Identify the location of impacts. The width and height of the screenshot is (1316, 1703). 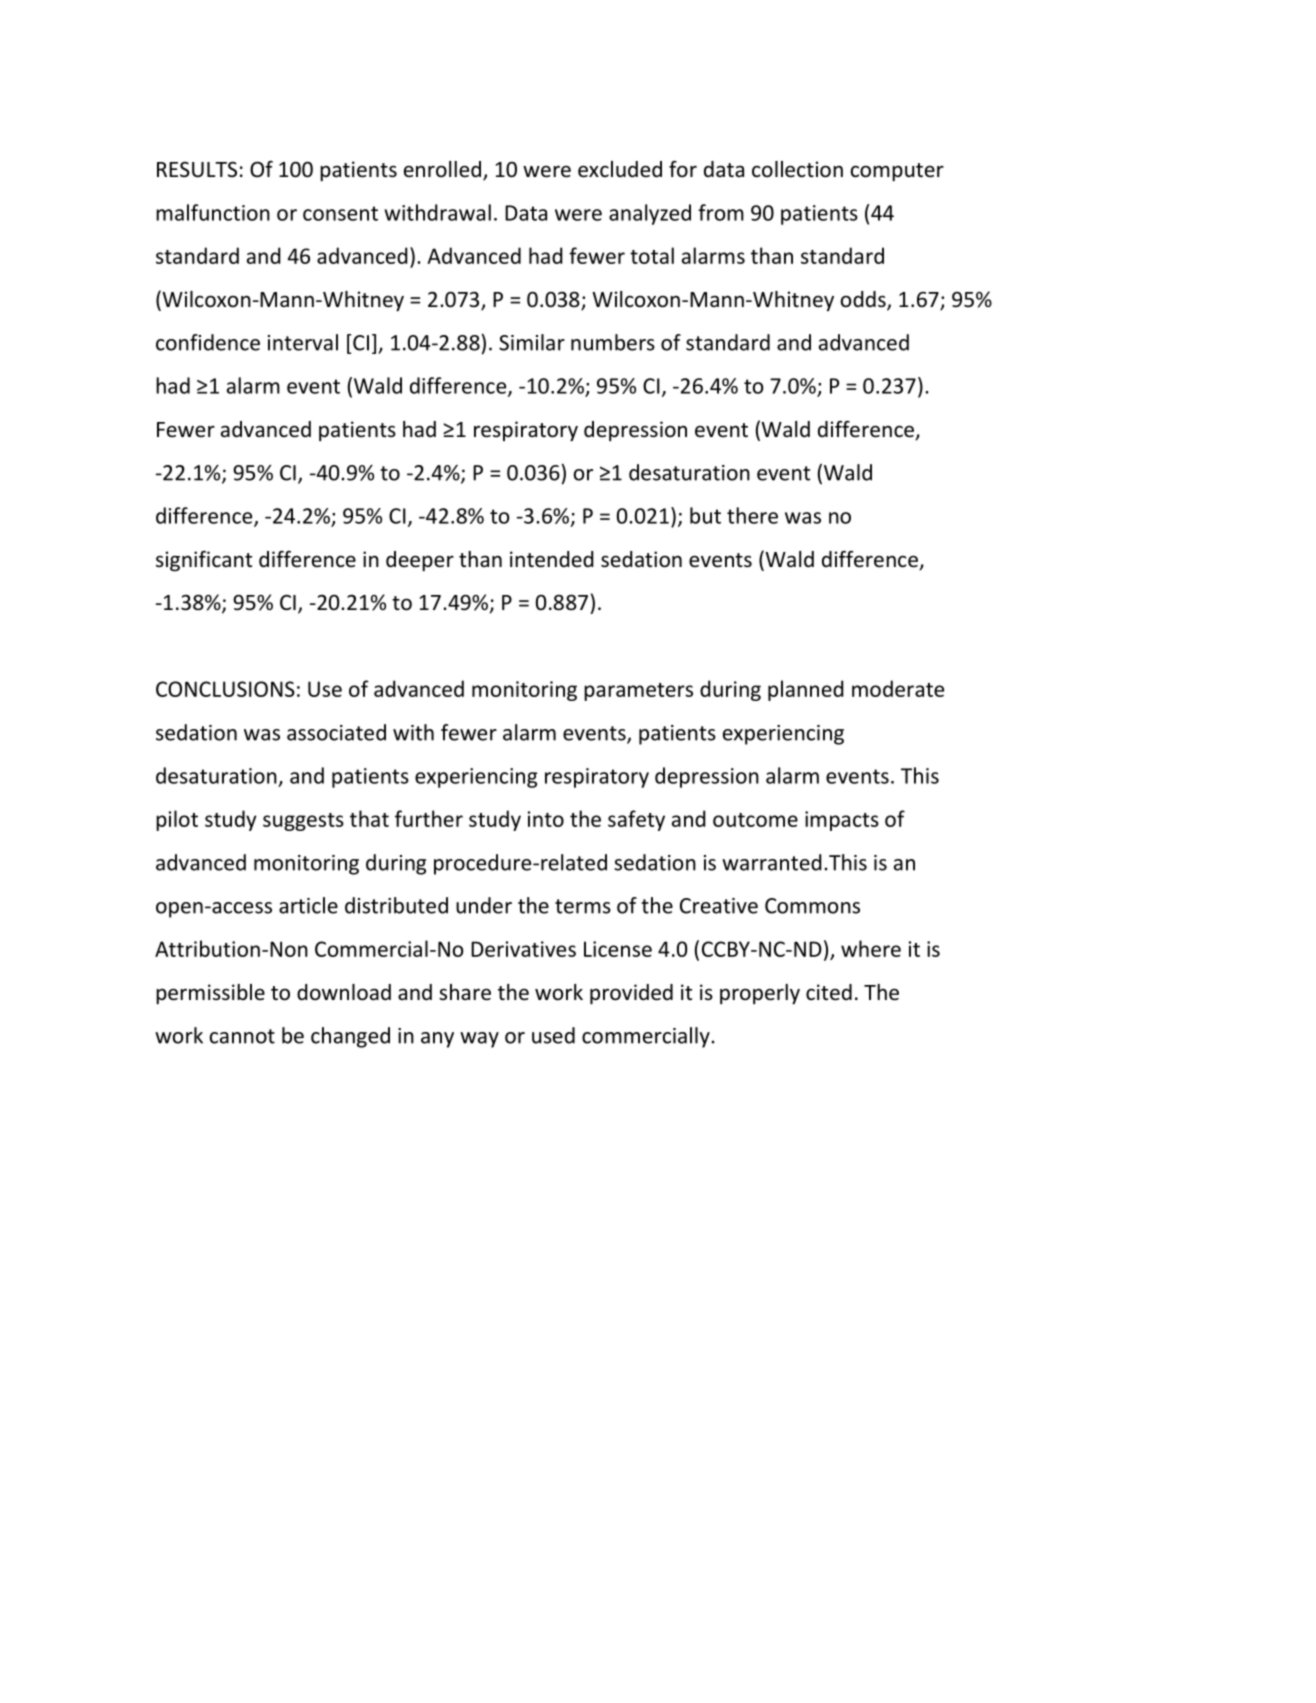
(842, 821).
